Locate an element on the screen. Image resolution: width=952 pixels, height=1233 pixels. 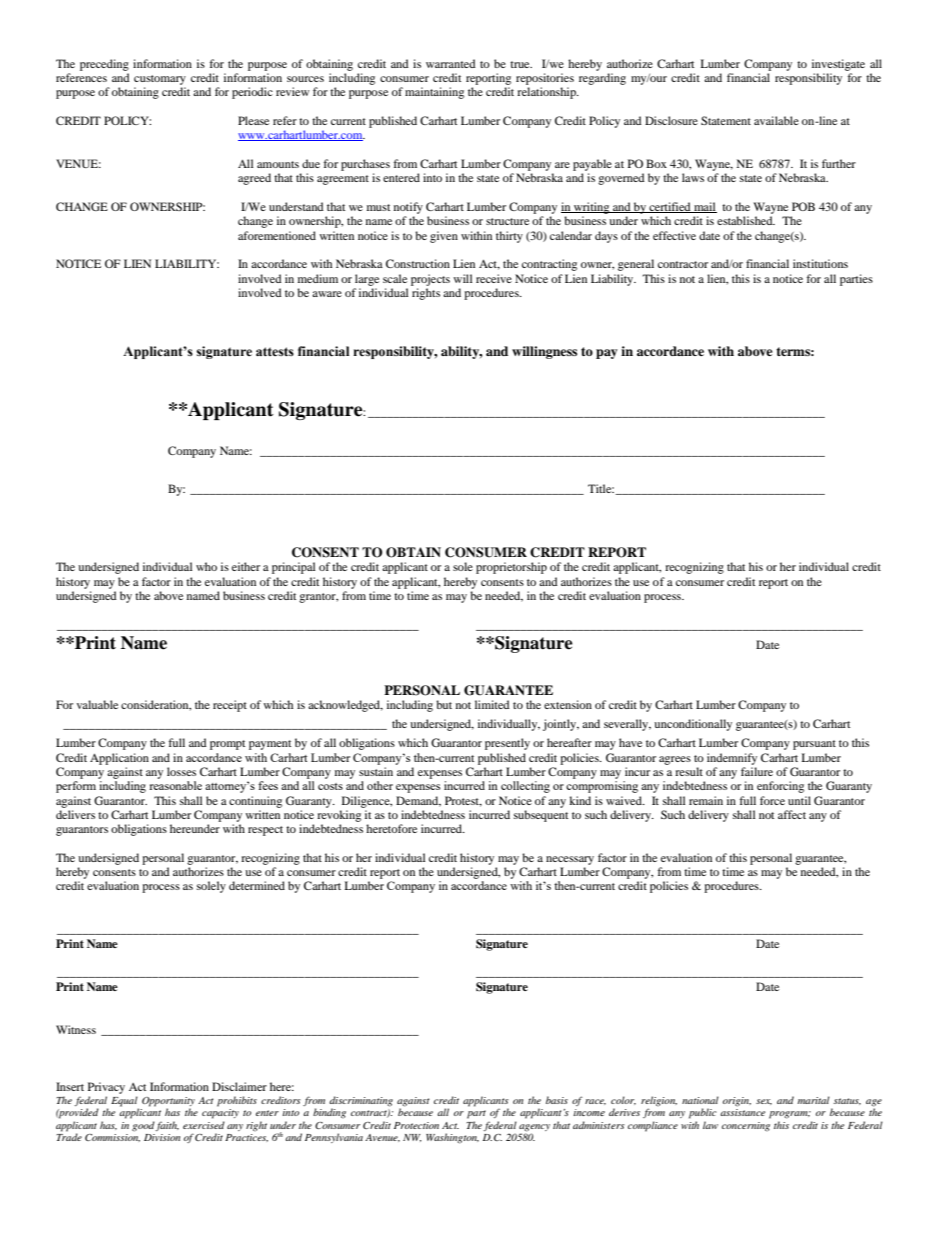
available is located at coordinates (776, 120).
